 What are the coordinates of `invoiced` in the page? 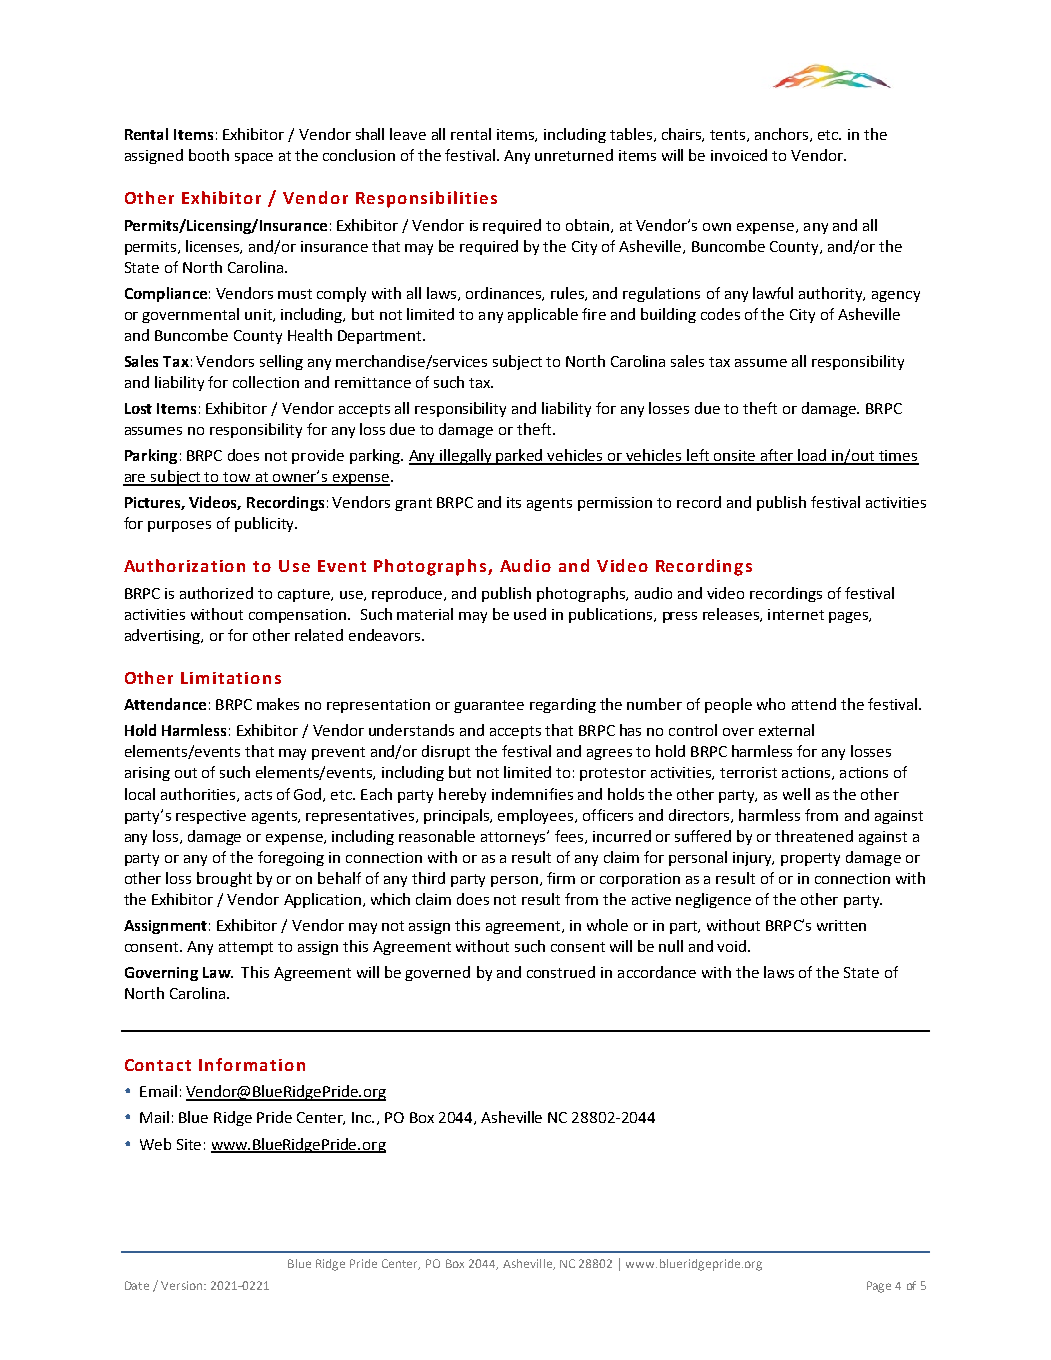 It's located at (739, 155).
